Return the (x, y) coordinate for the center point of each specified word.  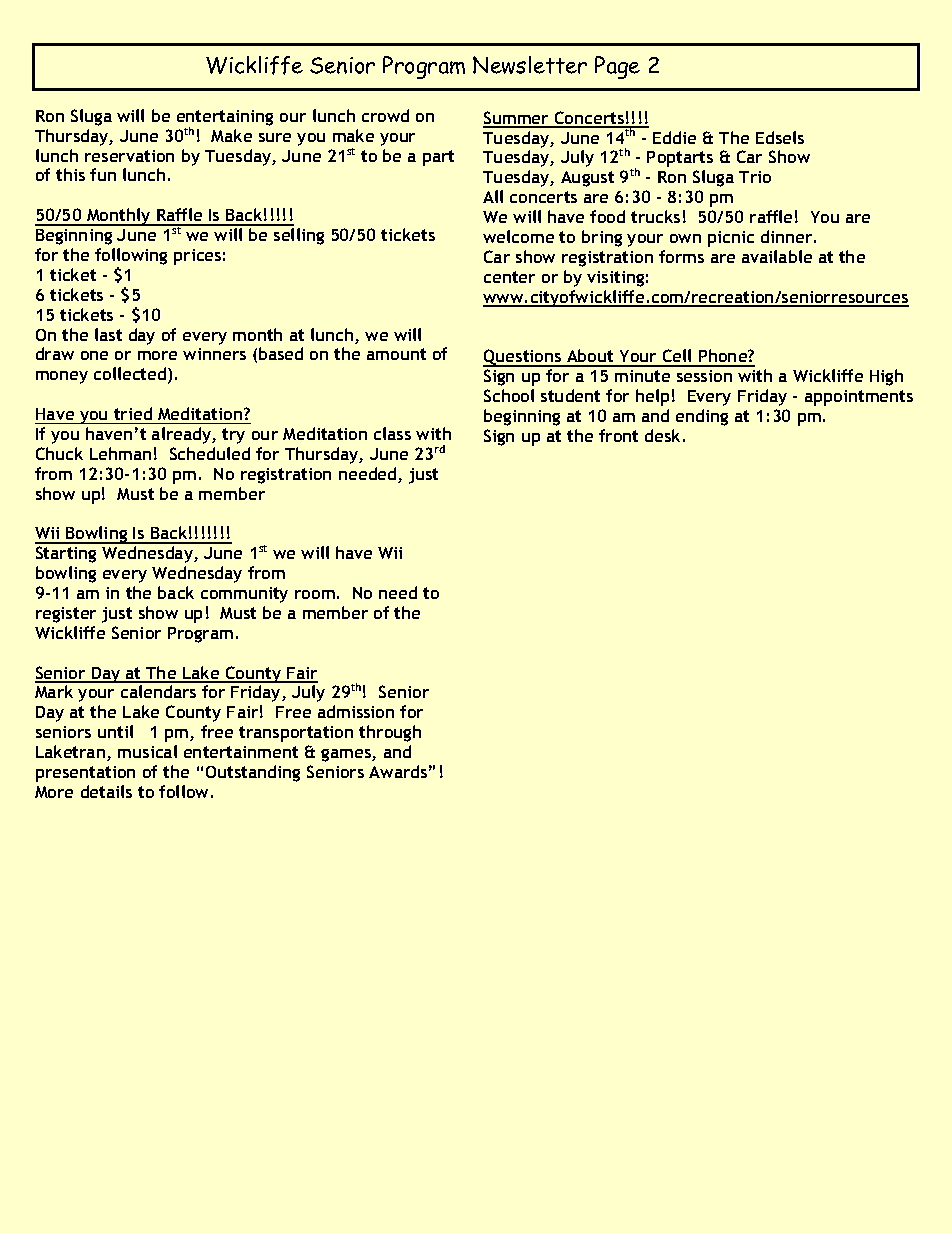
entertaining (225, 119)
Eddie (674, 137)
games (347, 755)
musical (147, 751)
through (390, 733)
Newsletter (530, 65)
